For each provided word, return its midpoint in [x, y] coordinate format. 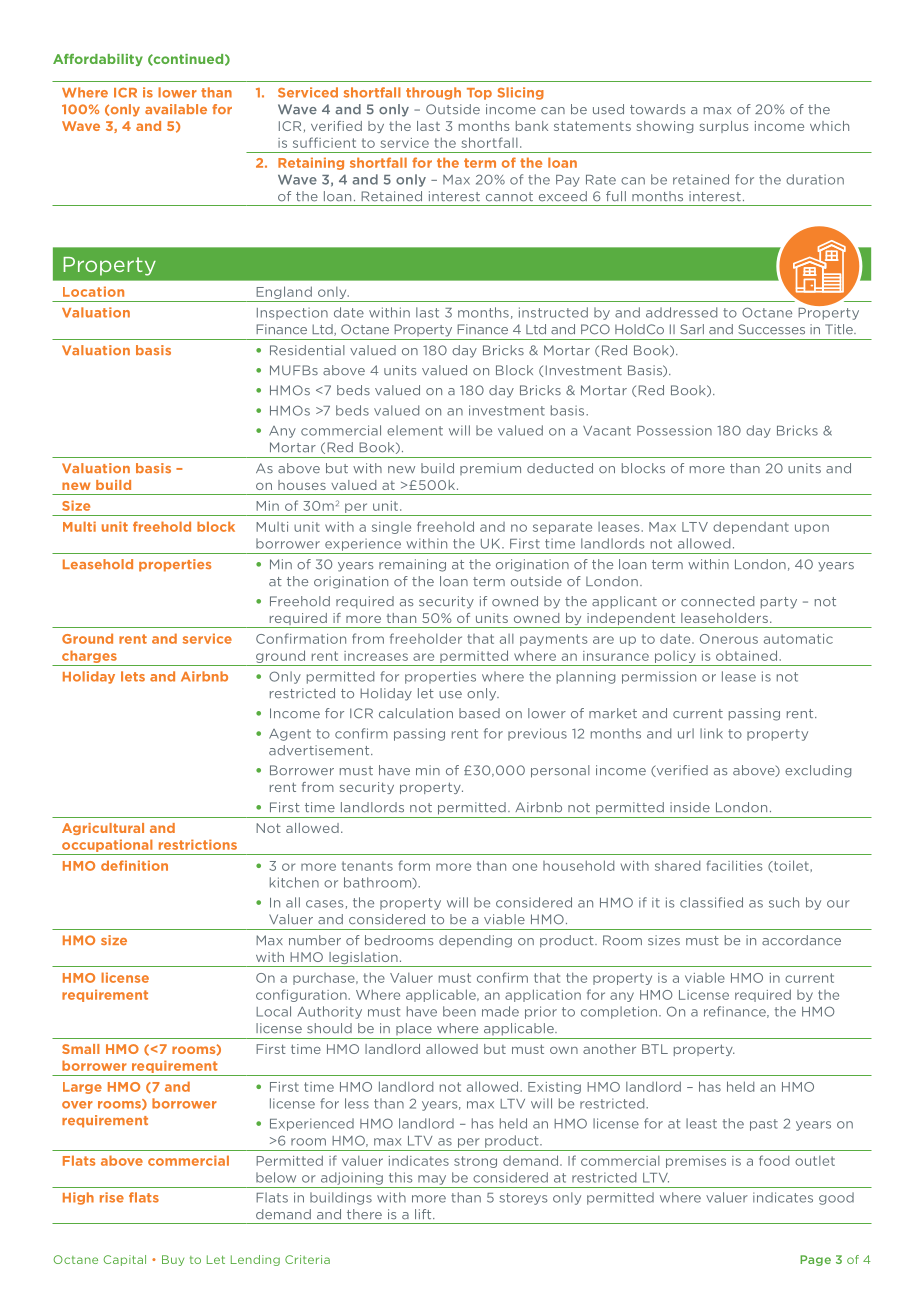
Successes [771, 329]
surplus [724, 127]
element [415, 430]
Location [93, 291]
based [479, 713]
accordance [801, 940]
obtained [746, 655]
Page [815, 1260]
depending [475, 941]
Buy [173, 1260]
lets [133, 676]
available [176, 109]
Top [479, 94]
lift [424, 1214]
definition [134, 865]
